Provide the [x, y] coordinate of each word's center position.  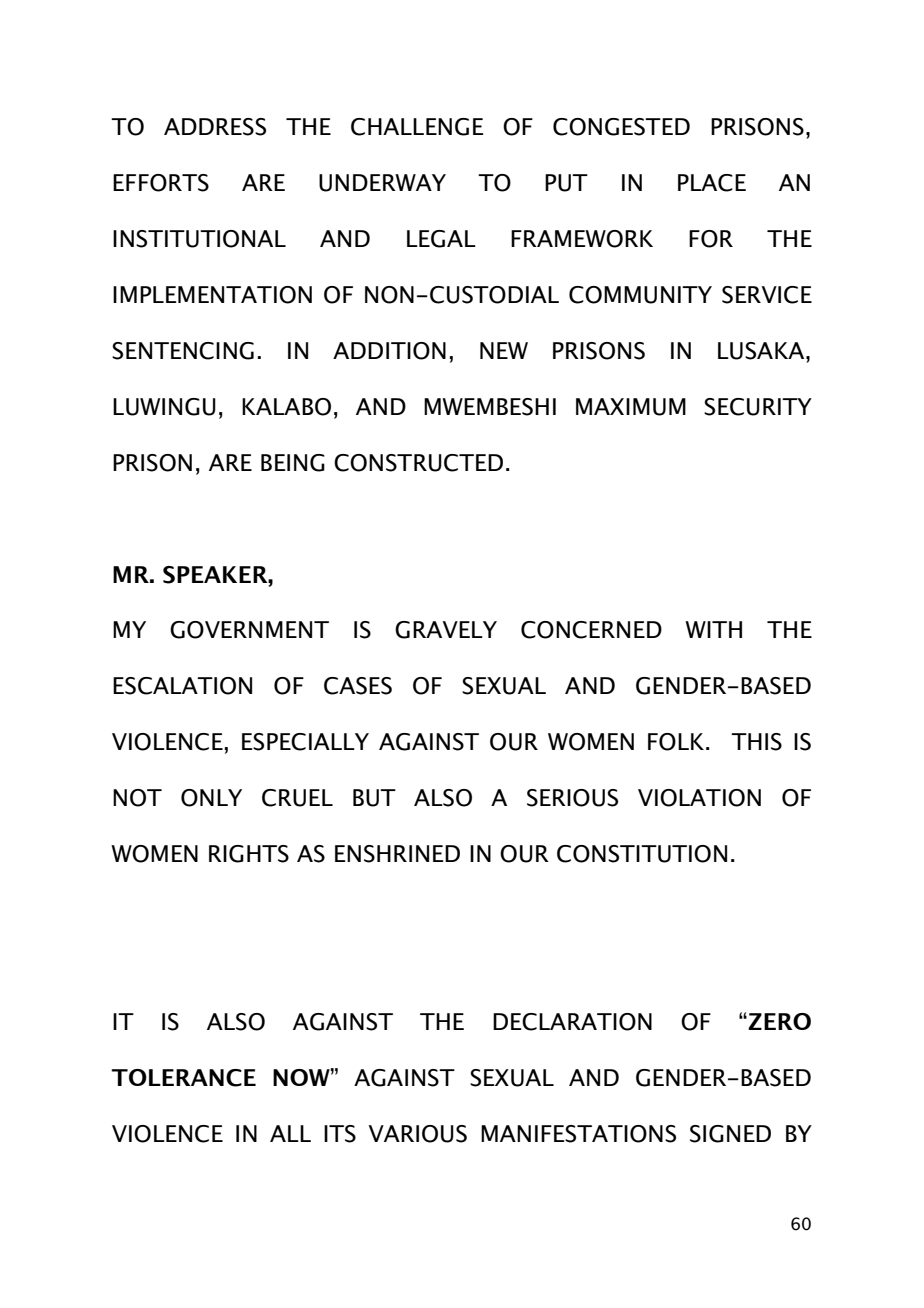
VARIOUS [418, 1134]
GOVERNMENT [249, 630]
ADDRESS [215, 127]
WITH [713, 629]
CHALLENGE [417, 127]
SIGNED [730, 1134]
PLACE [712, 183]
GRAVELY [446, 630]
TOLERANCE [183, 1078]
